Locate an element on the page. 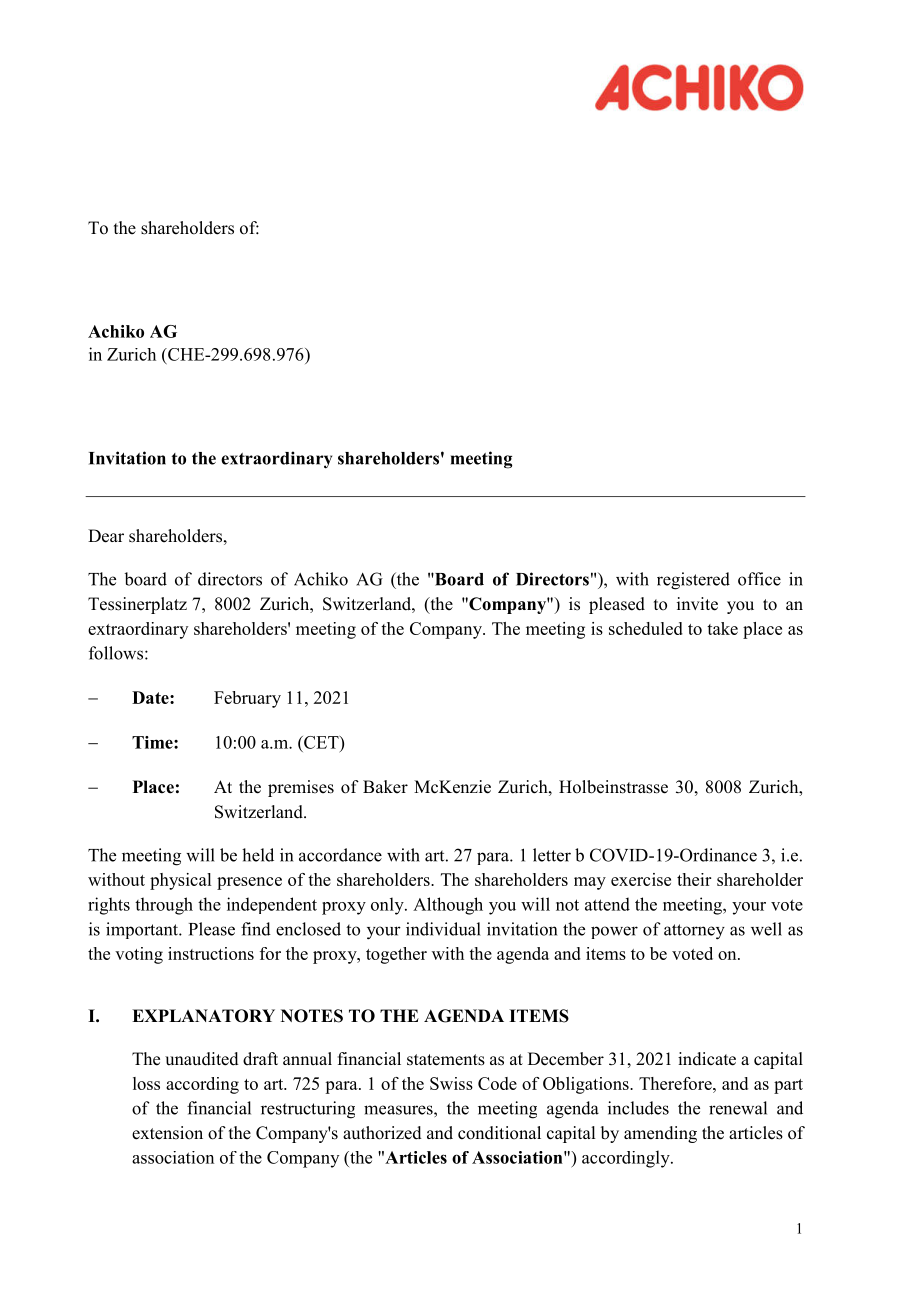 The width and height of the page is (924, 1308). Dear is located at coordinates (106, 536).
